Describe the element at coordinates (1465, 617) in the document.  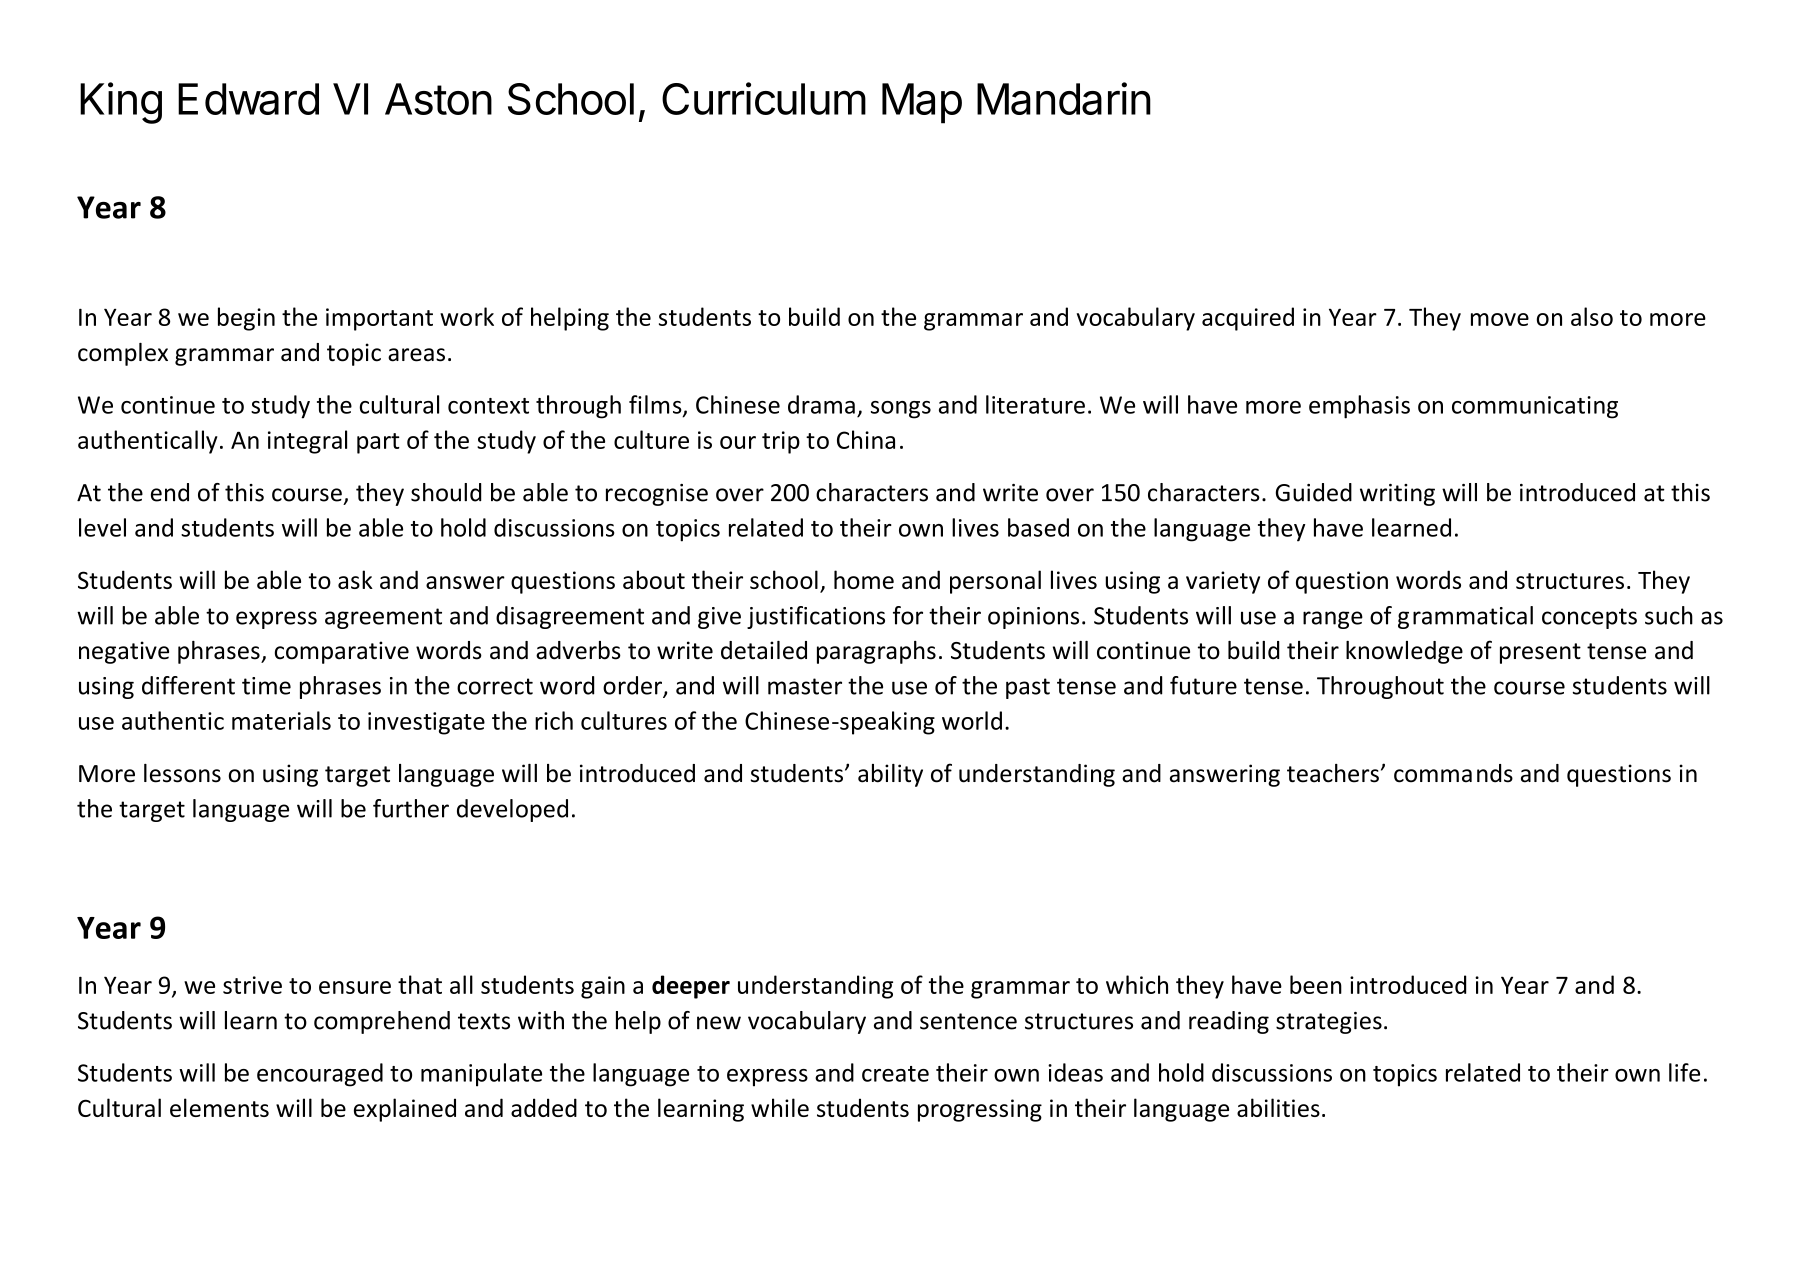
I see `grammatical` at that location.
